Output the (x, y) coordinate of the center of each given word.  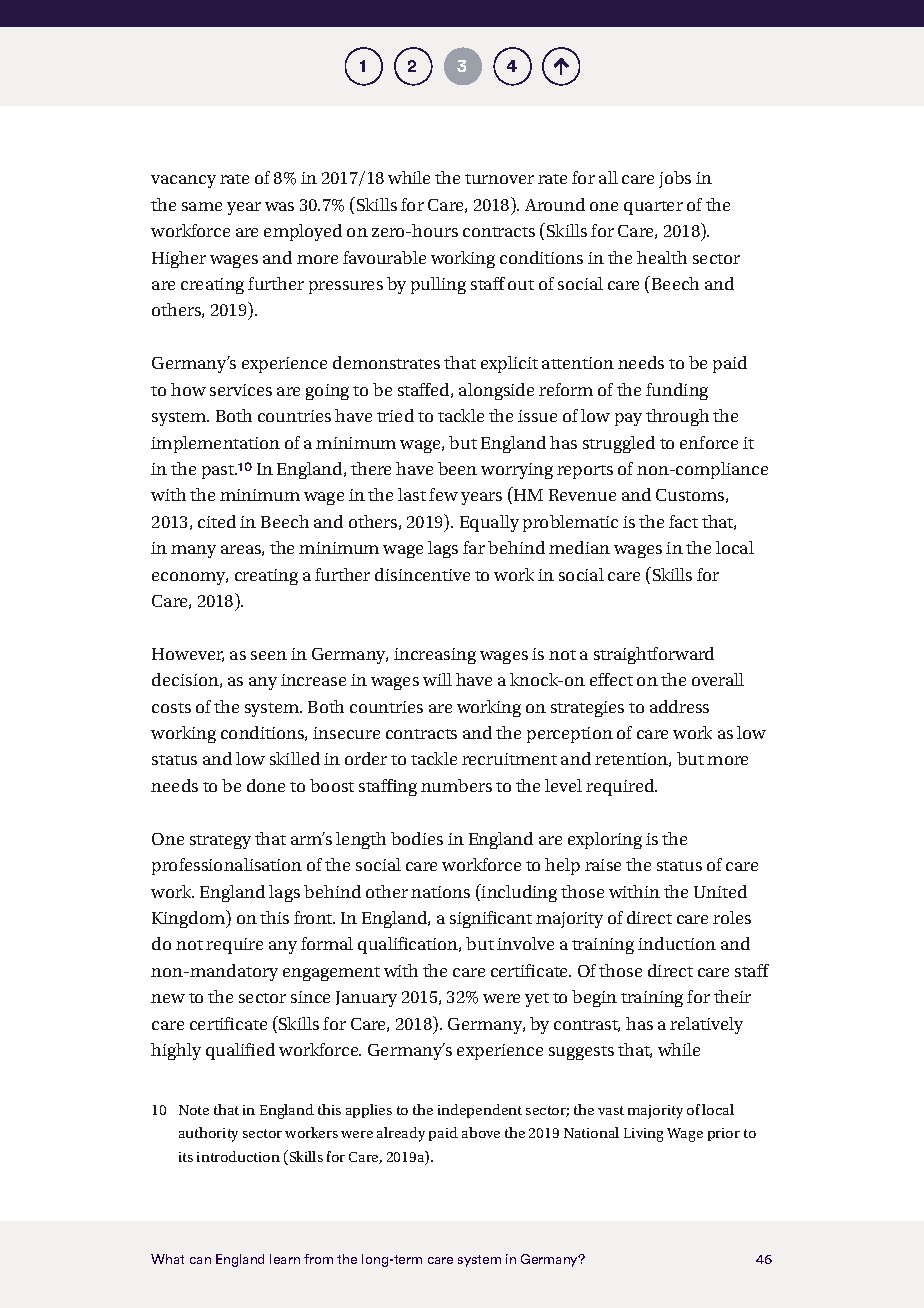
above (481, 1132)
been (457, 468)
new (168, 998)
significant (491, 919)
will (437, 679)
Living (643, 1135)
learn (285, 1259)
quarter (653, 208)
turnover (499, 179)
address (679, 706)
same (202, 206)
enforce (709, 442)
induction (677, 943)
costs (171, 708)
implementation (215, 444)
